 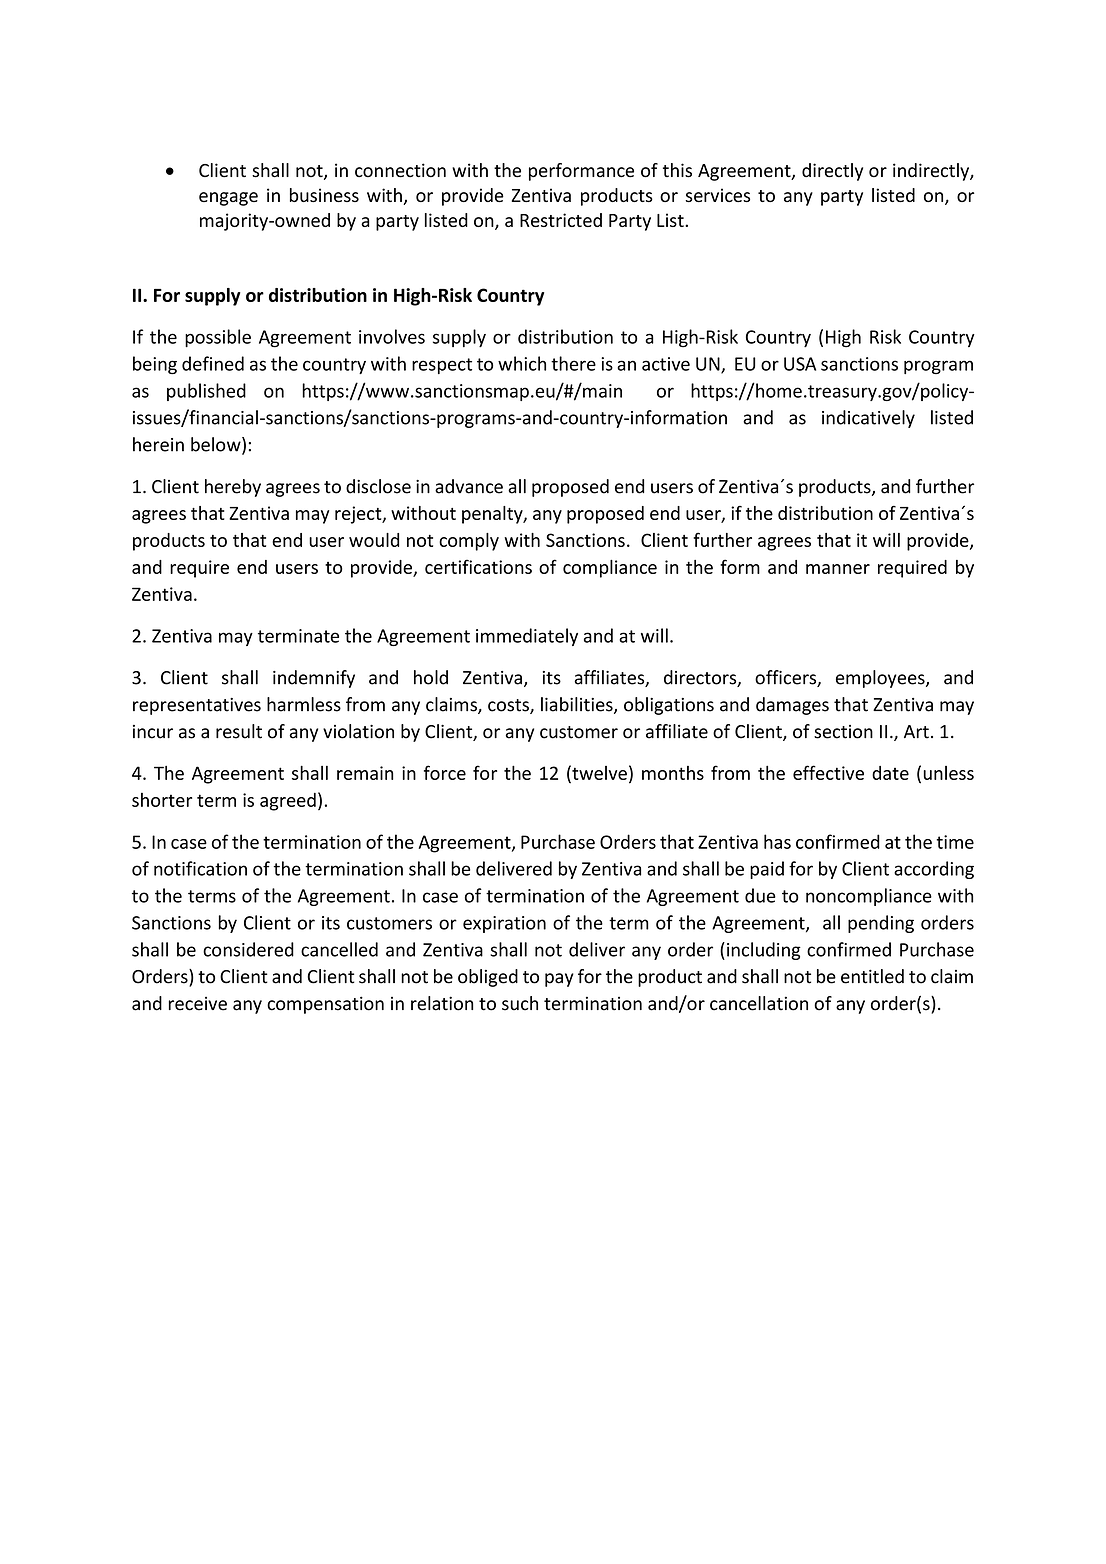 What do you see at coordinates (228, 199) in the image?
I see `engage` at bounding box center [228, 199].
